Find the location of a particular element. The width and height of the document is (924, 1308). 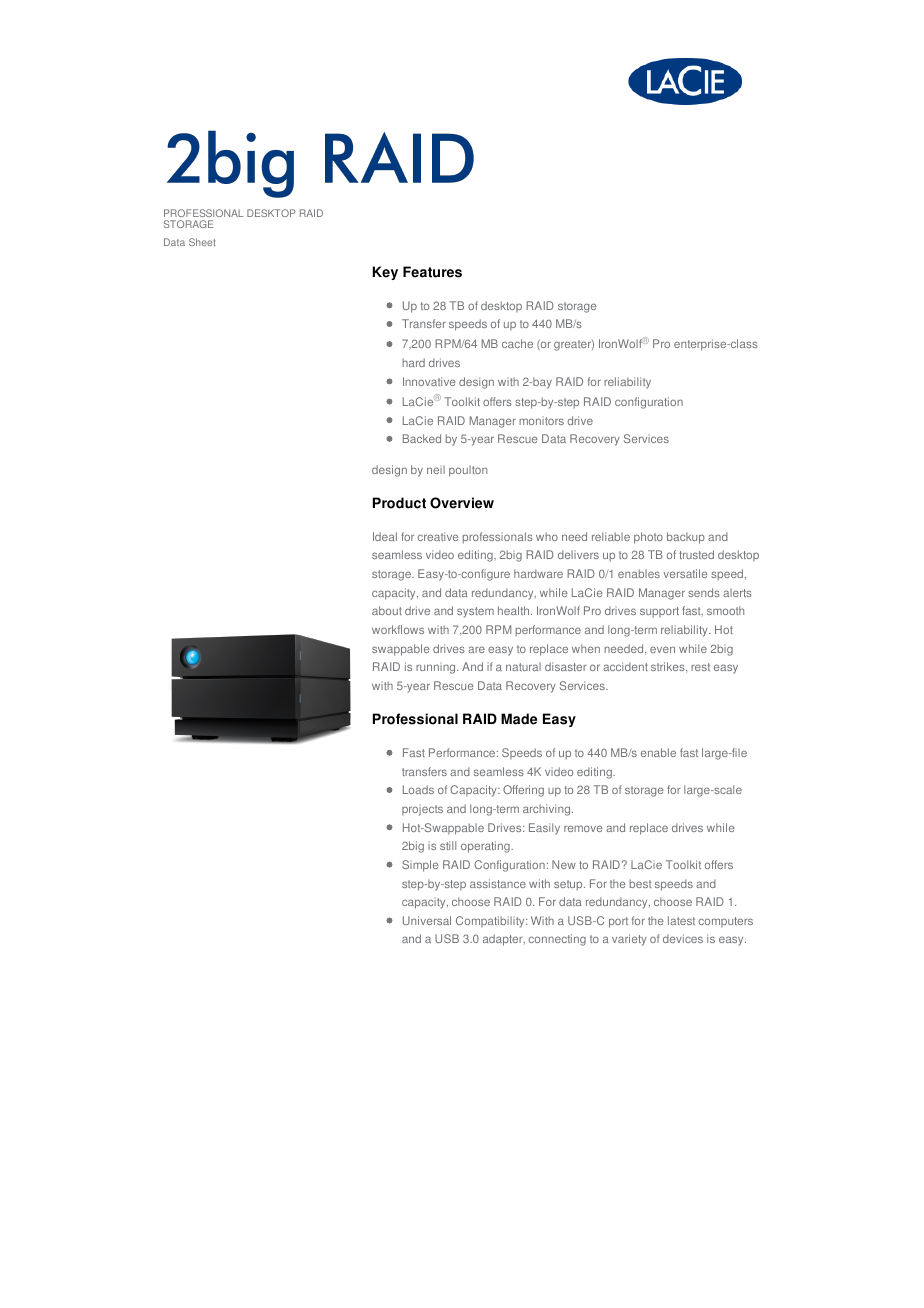

system is located at coordinates (475, 612).
